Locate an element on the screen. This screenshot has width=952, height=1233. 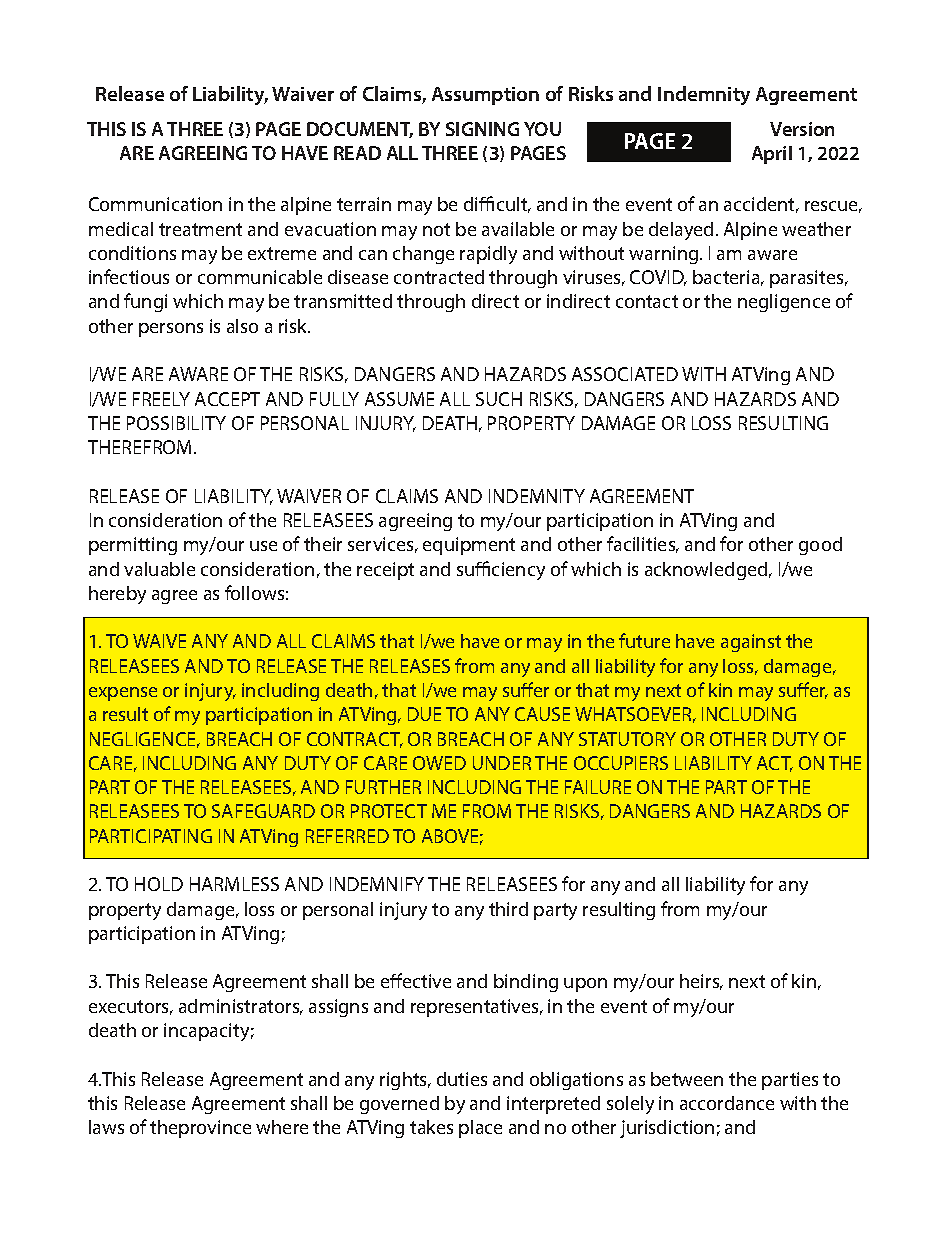
April is located at coordinates (772, 155).
